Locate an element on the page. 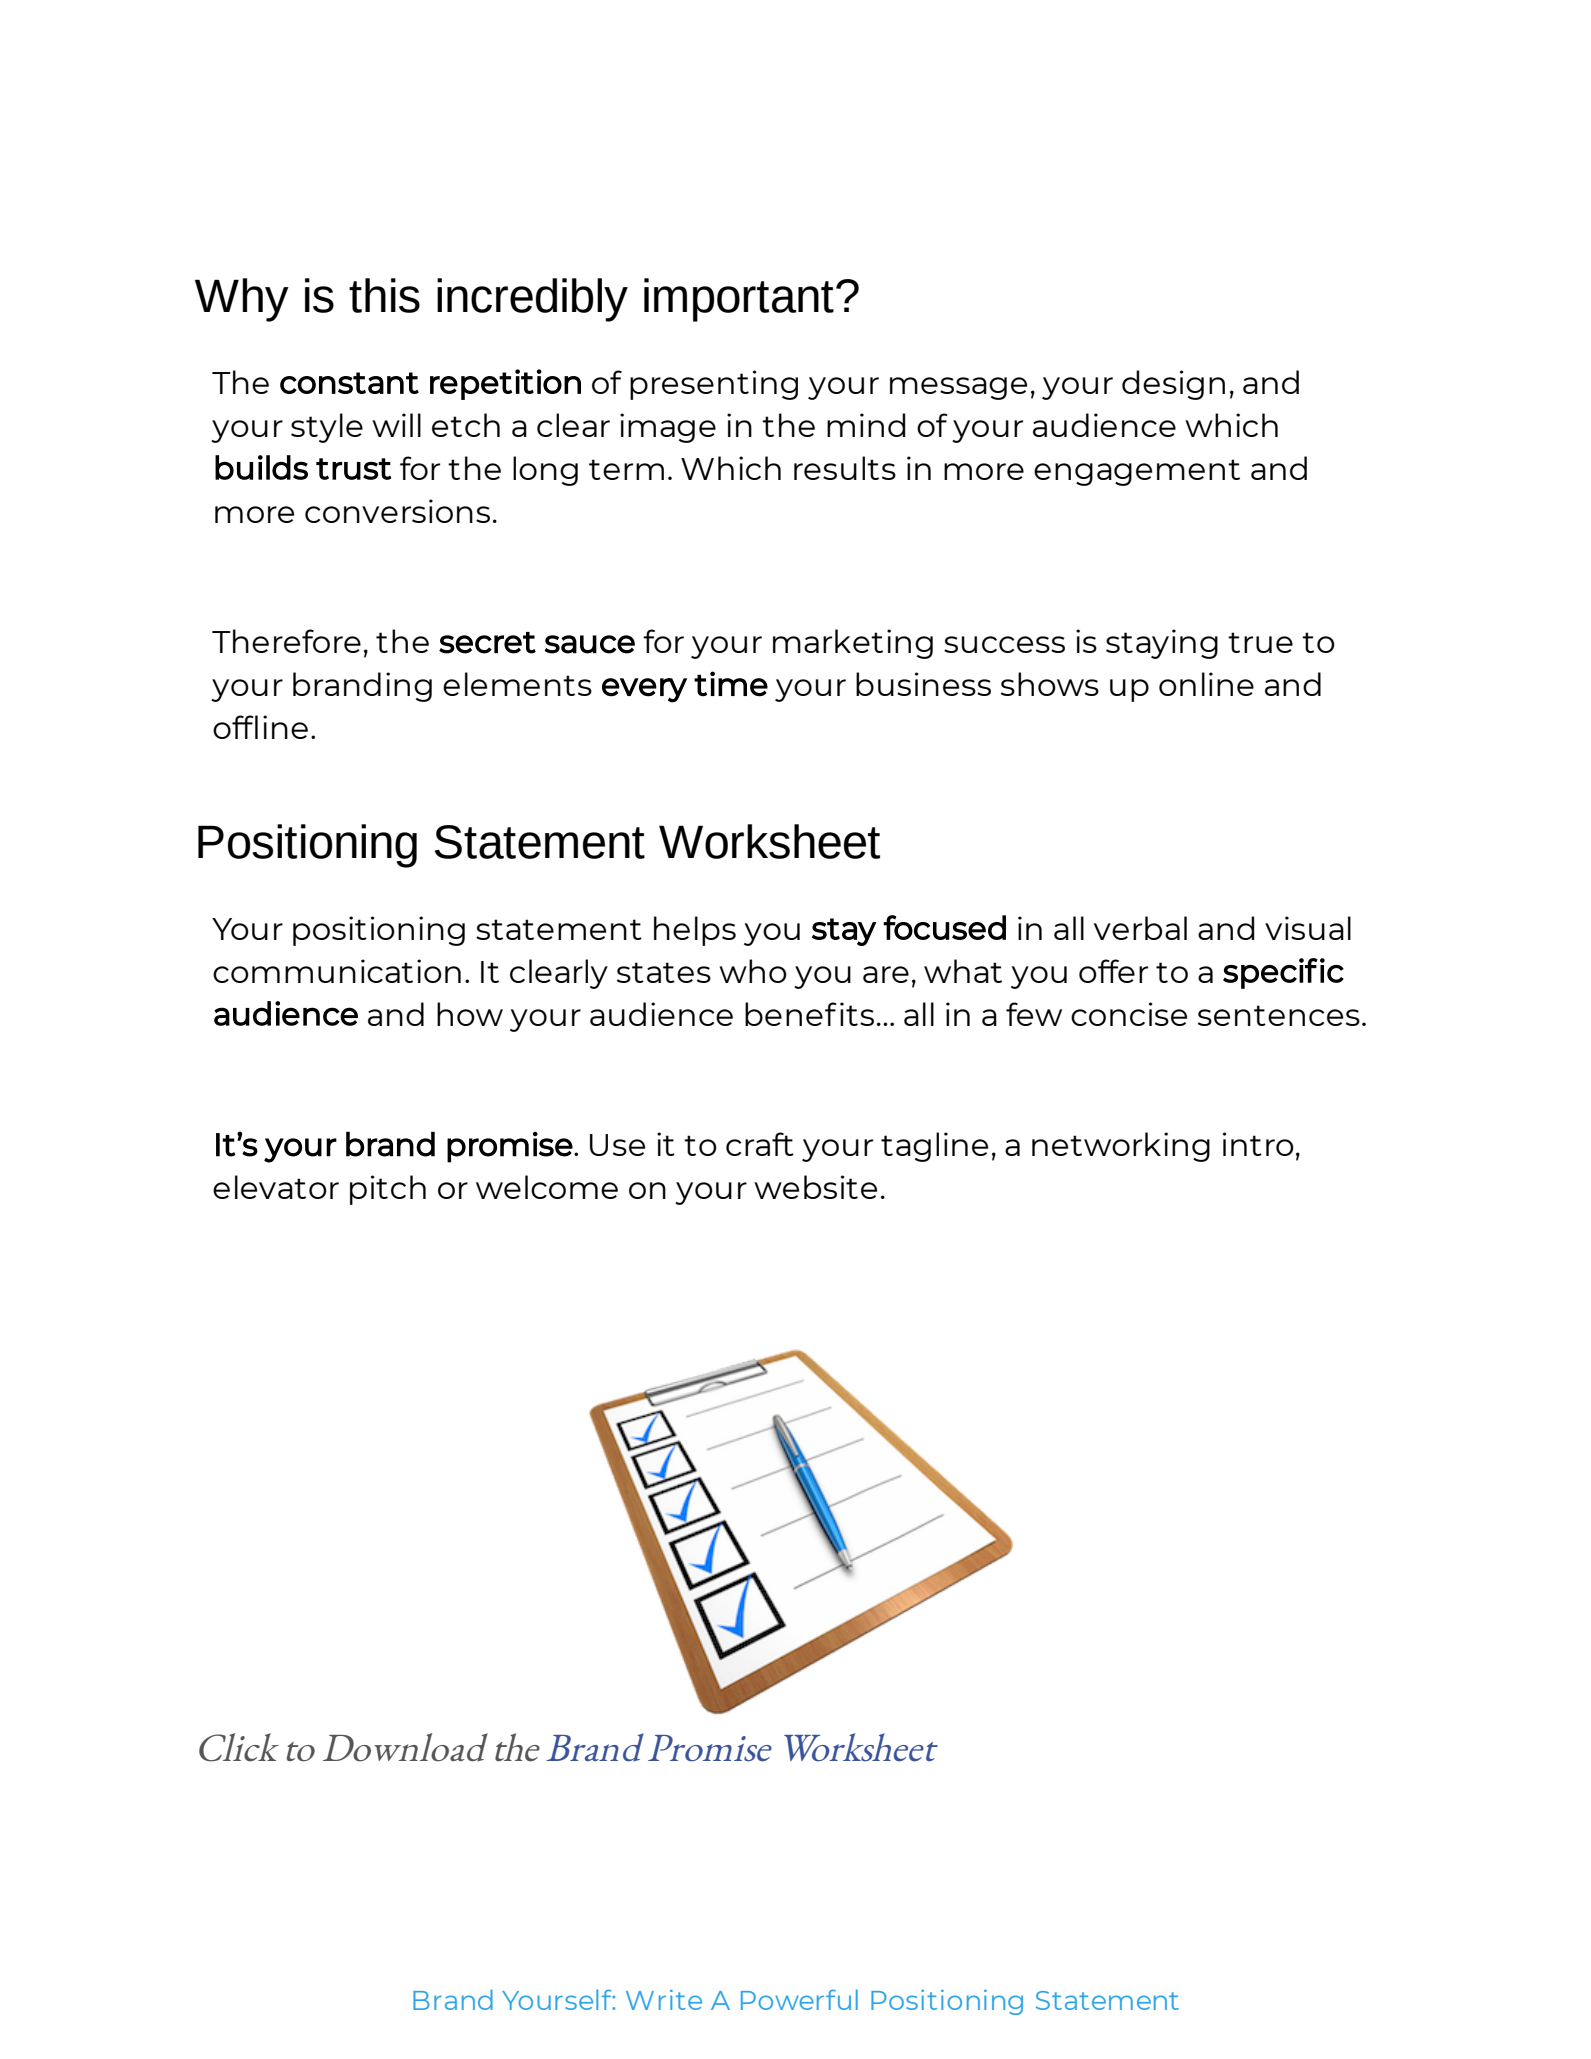  pitch is located at coordinates (388, 1190).
